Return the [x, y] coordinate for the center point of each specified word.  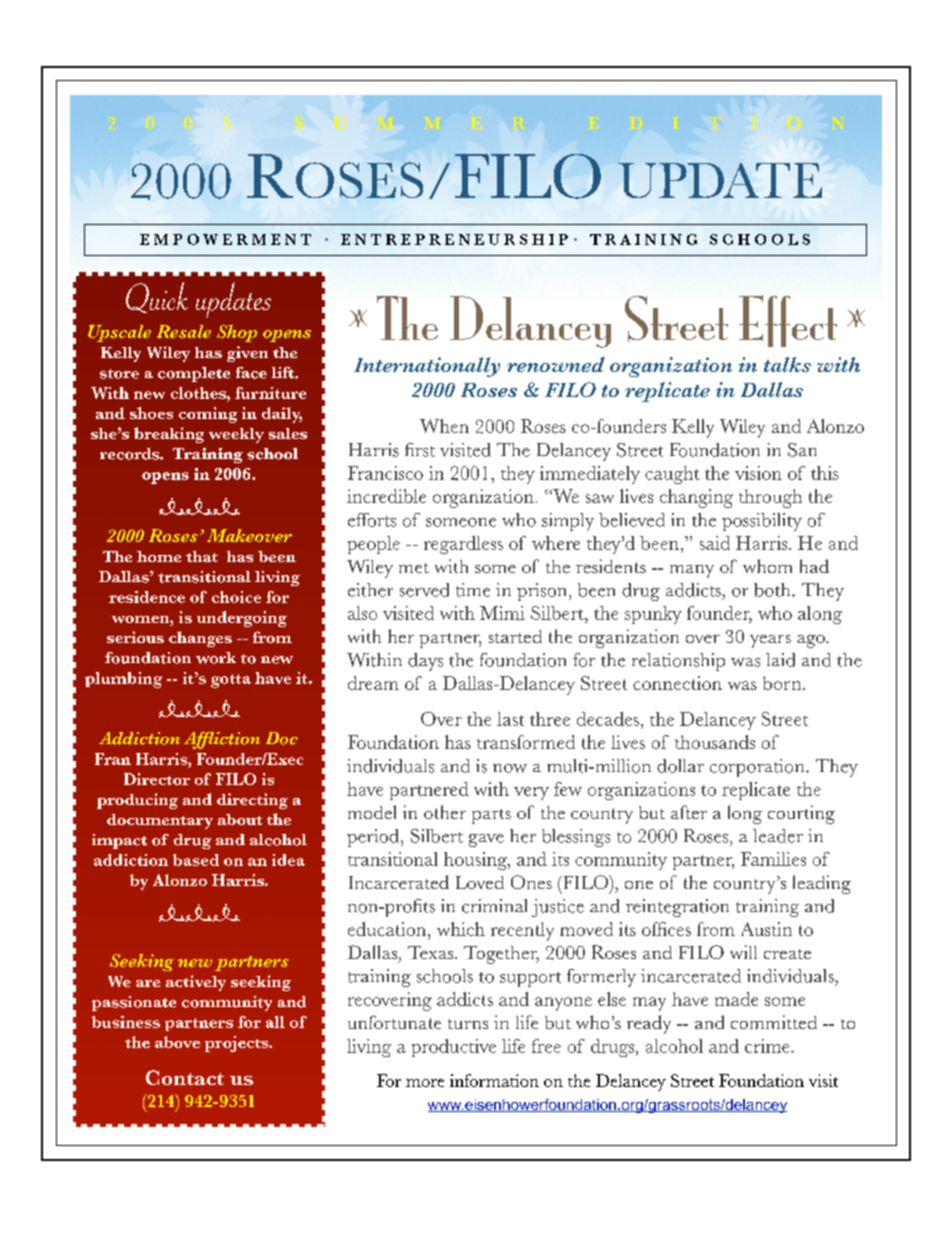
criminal [494, 906]
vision [758, 473]
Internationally [427, 367]
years [770, 641]
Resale [184, 331]
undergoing [242, 619]
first [420, 450]
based [196, 860]
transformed [526, 742]
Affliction [222, 740]
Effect [788, 321]
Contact [185, 1077]
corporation [758, 768]
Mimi [502, 613]
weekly [236, 435]
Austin [766, 929]
